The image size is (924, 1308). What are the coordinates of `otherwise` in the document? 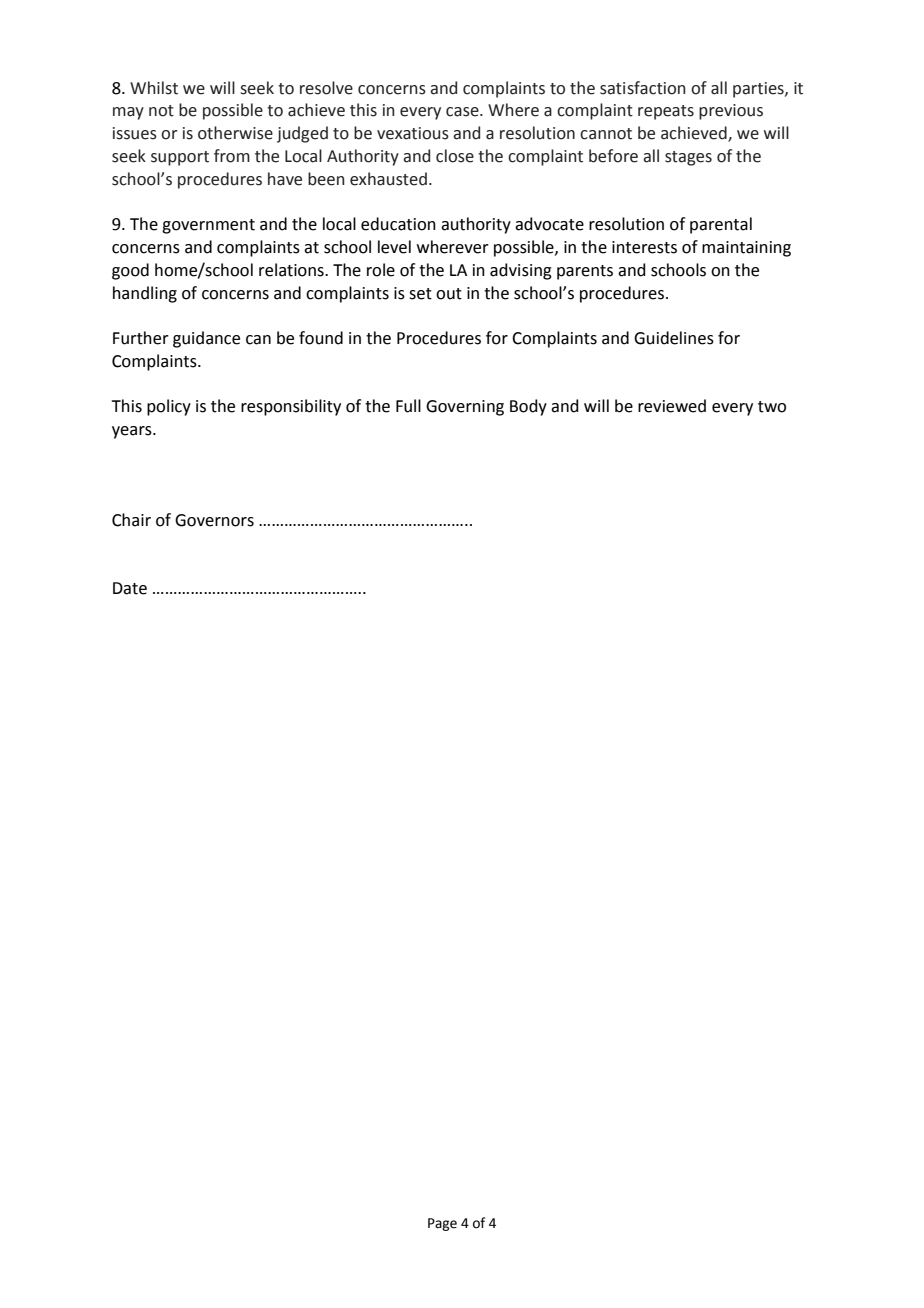 It's located at (235, 133).
